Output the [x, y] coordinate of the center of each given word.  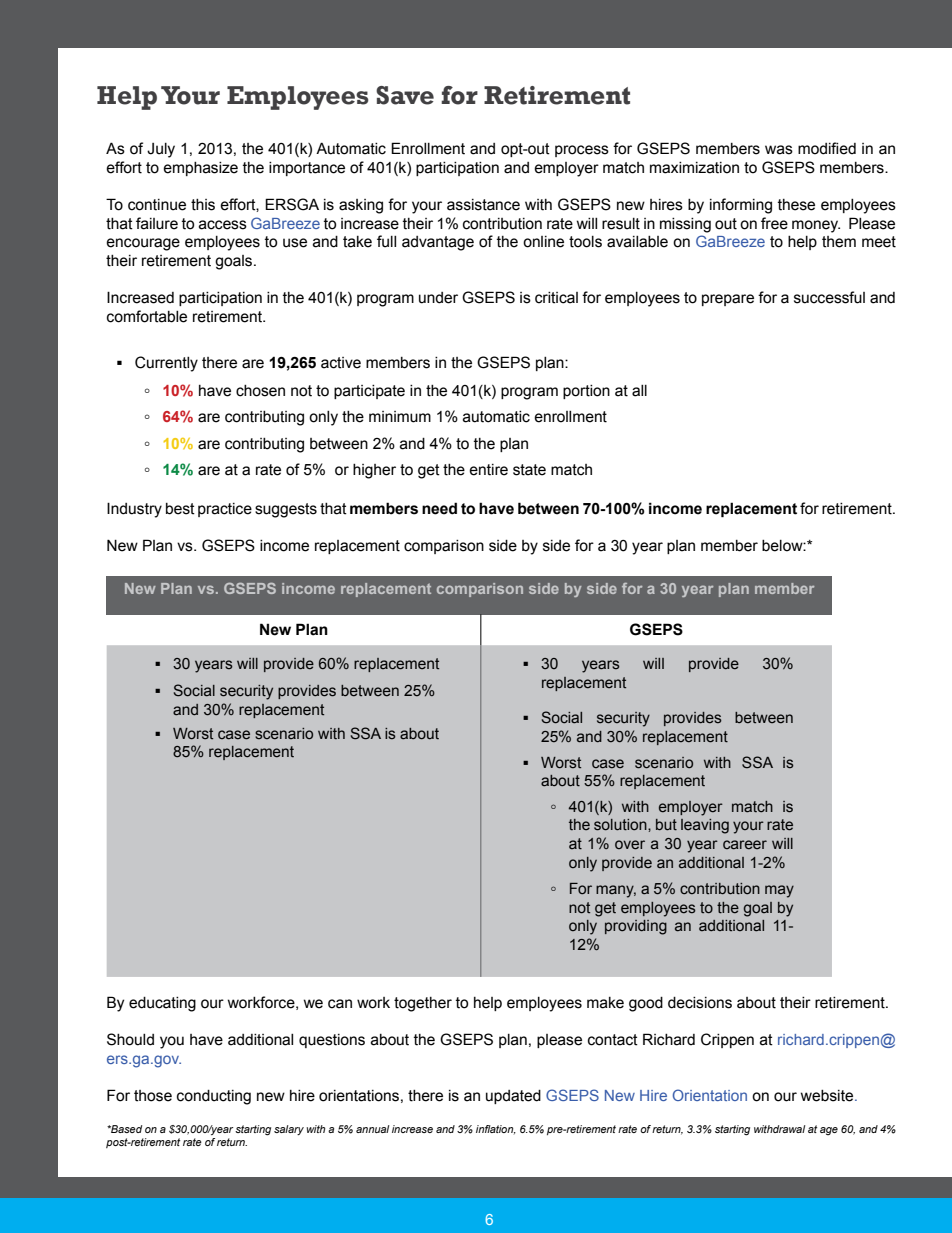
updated [513, 1097]
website [828, 1096]
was [779, 150]
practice [225, 510]
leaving [705, 826]
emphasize [200, 169]
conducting [214, 1097]
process [582, 151]
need [439, 508]
